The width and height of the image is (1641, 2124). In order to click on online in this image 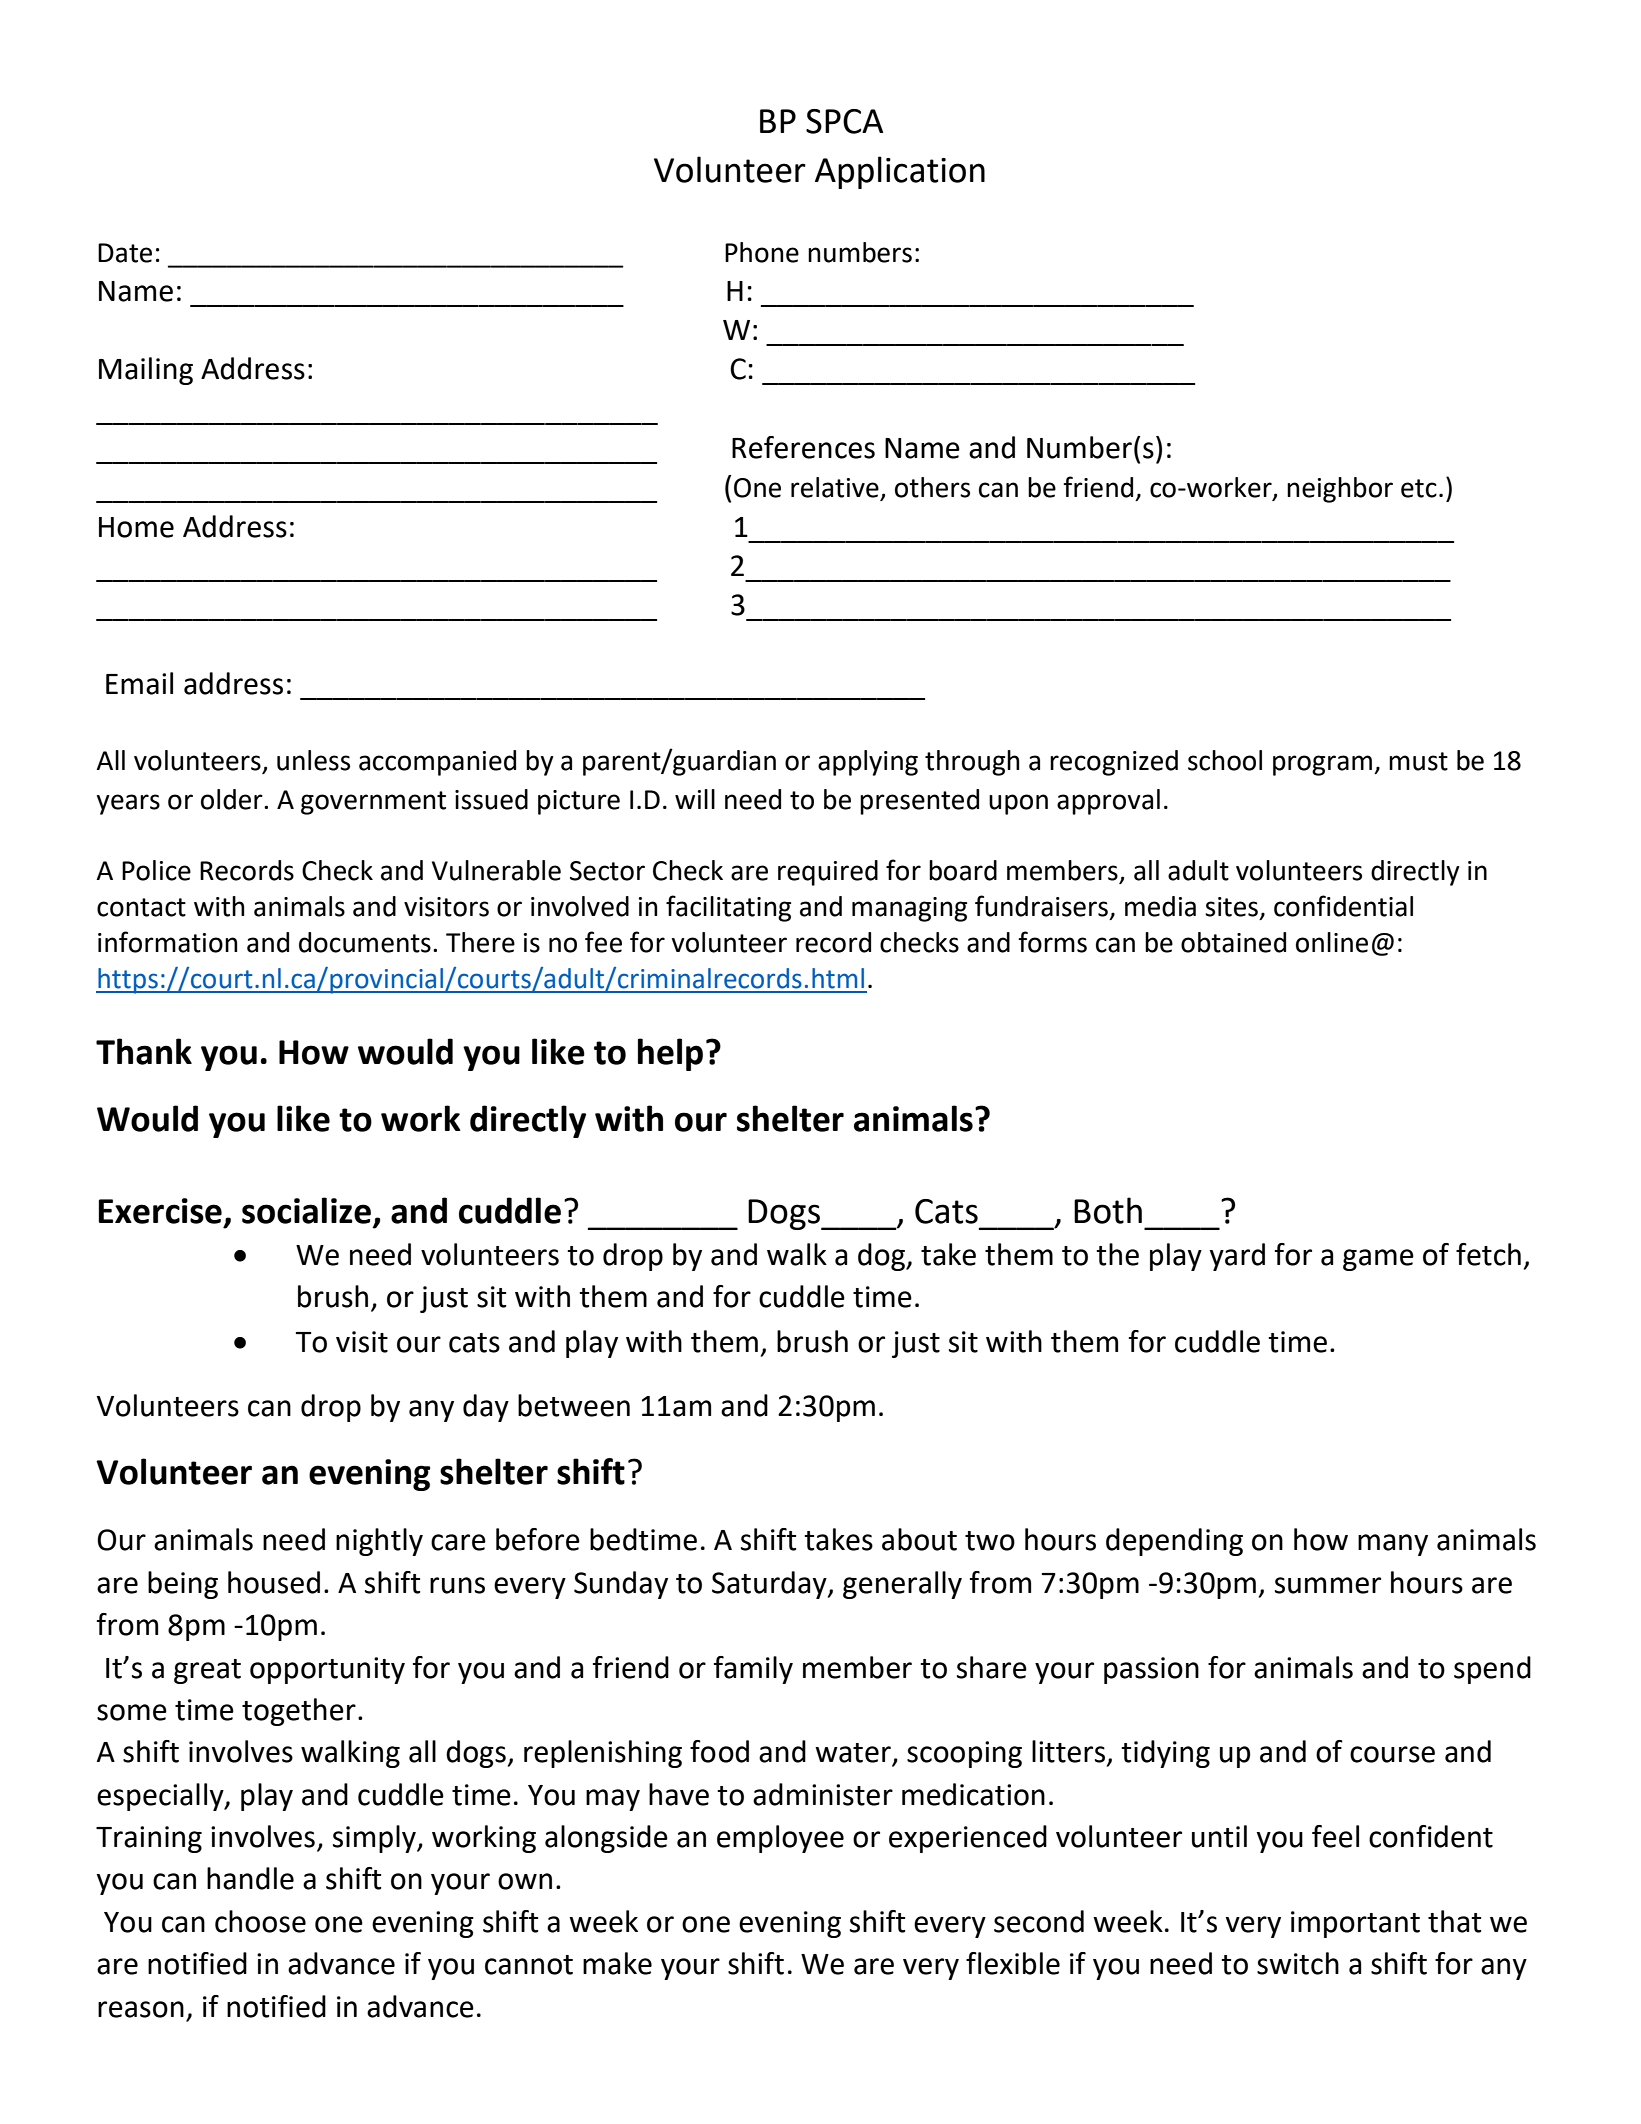, I will do `click(1332, 942)`.
